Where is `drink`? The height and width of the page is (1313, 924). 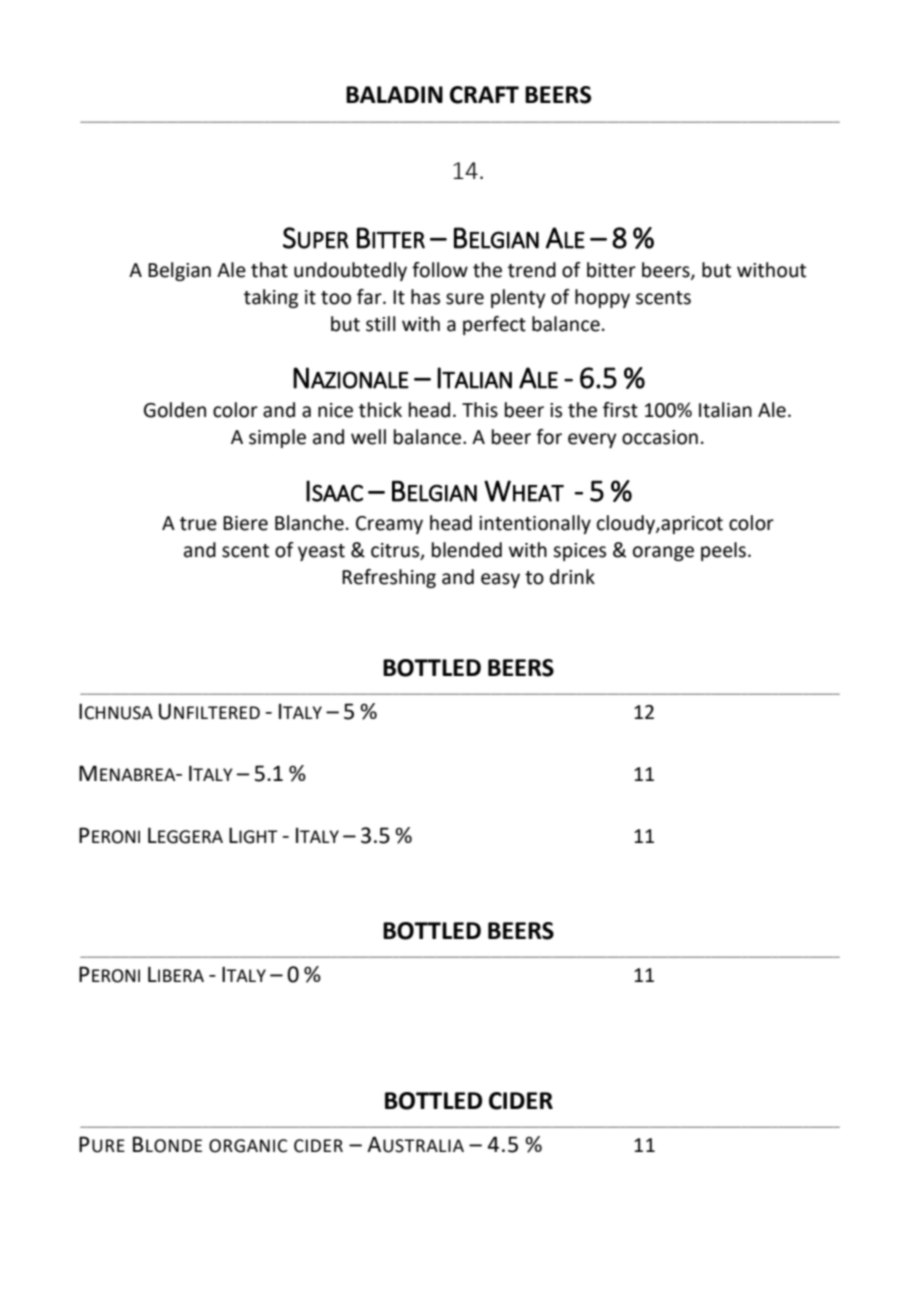
drink is located at coordinates (572, 577).
